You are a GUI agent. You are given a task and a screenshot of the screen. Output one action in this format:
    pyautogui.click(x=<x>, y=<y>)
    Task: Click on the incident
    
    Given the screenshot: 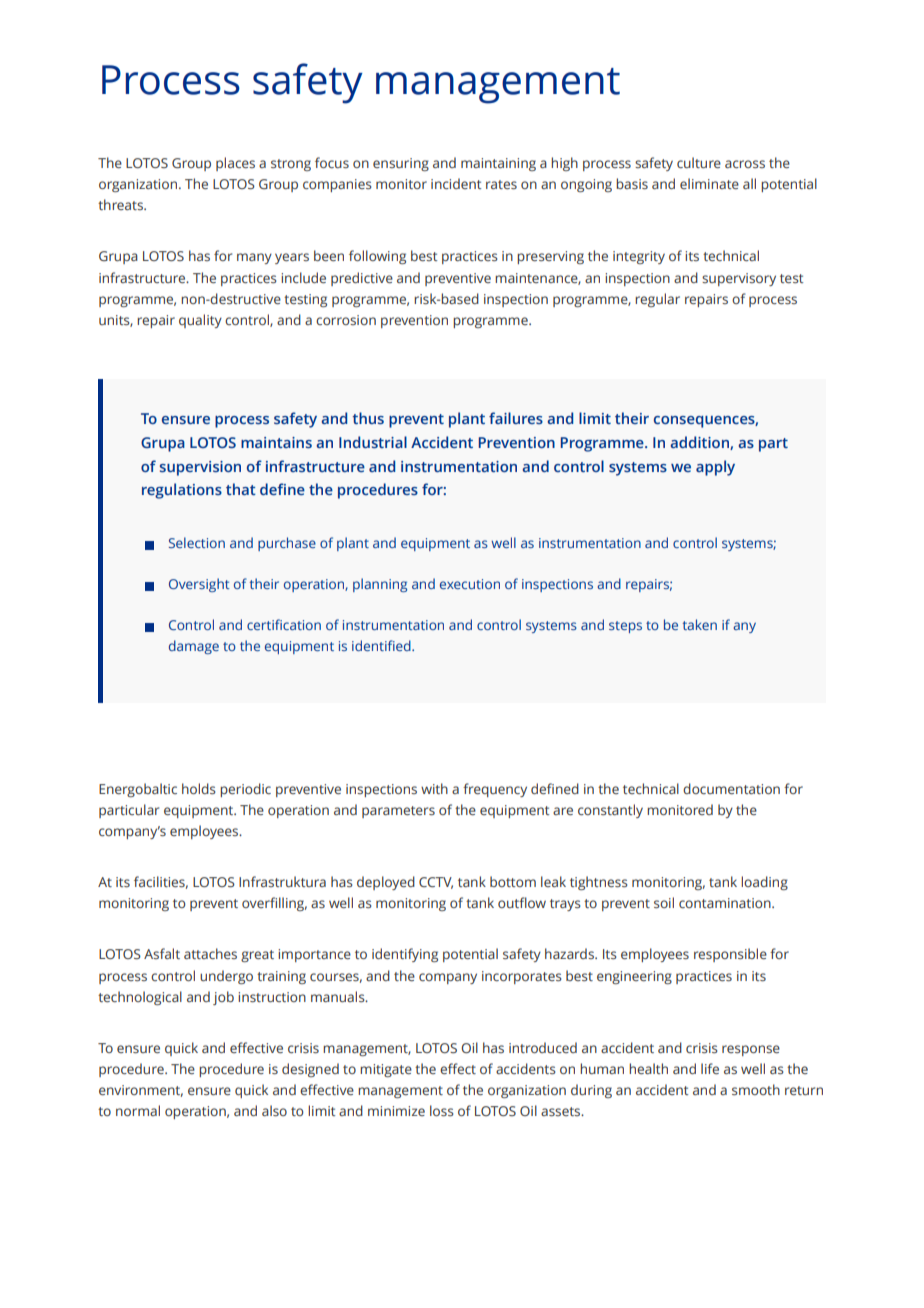 What is the action you would take?
    pyautogui.click(x=456, y=183)
